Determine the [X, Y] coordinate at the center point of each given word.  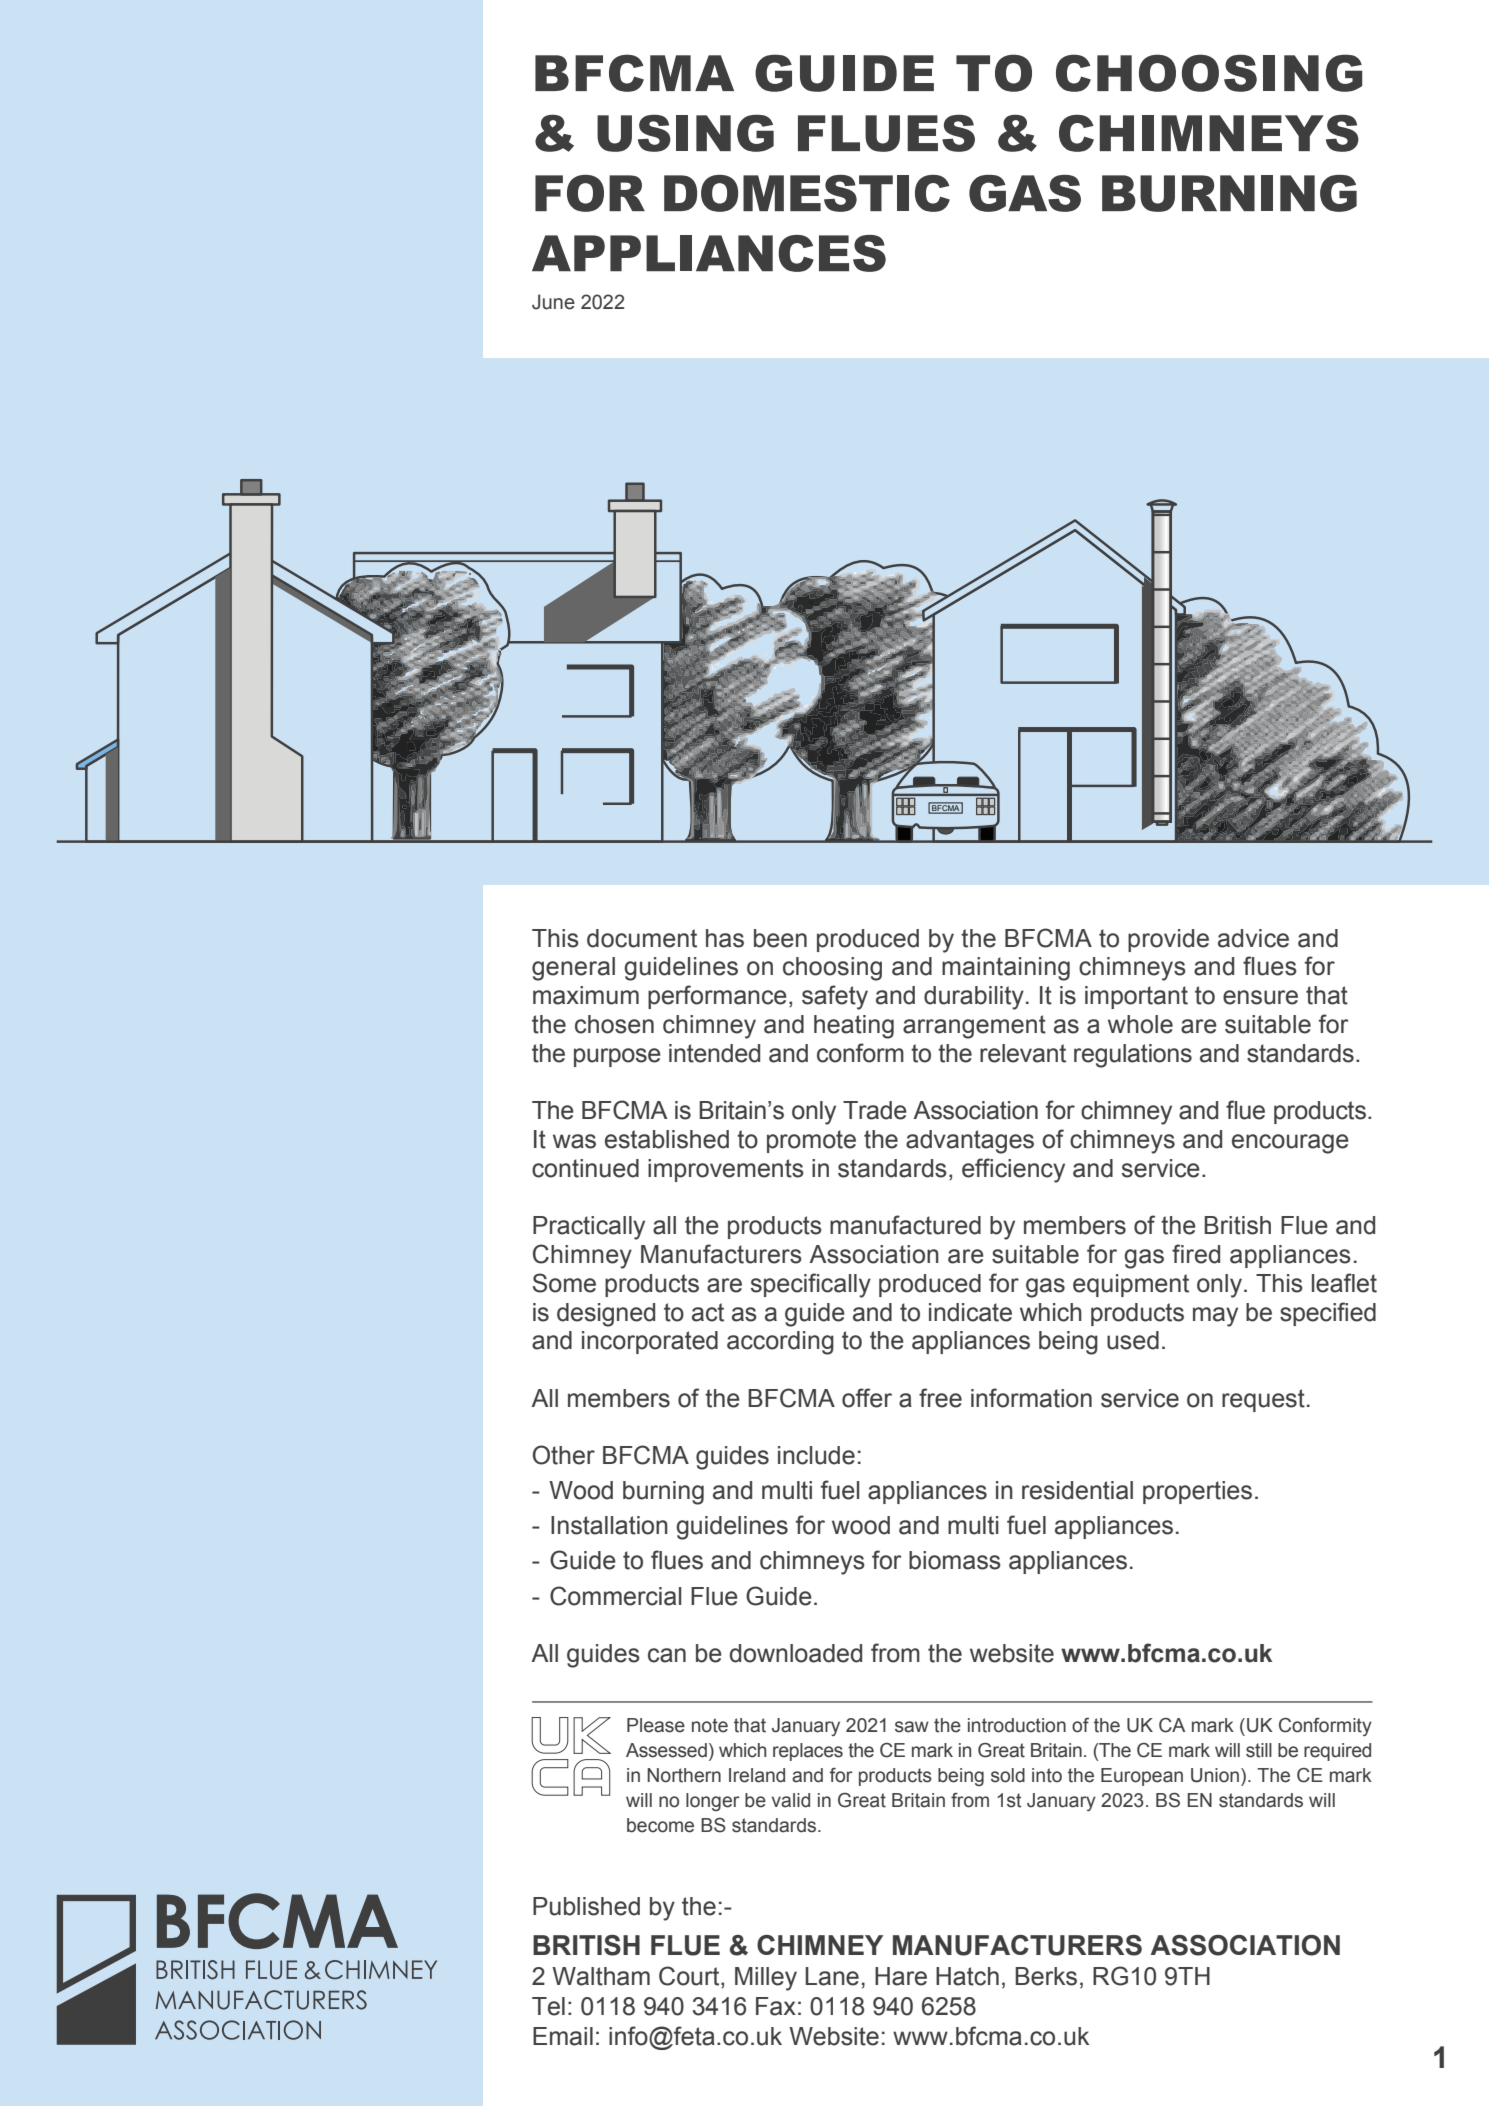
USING [685, 133]
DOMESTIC [807, 193]
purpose [617, 1057]
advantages [970, 1142]
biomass [955, 1560]
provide [1168, 940]
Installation [609, 1525]
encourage [1290, 1144]
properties [1197, 1492]
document [642, 938]
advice [1253, 938]
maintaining [1006, 969]
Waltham [601, 1976]
